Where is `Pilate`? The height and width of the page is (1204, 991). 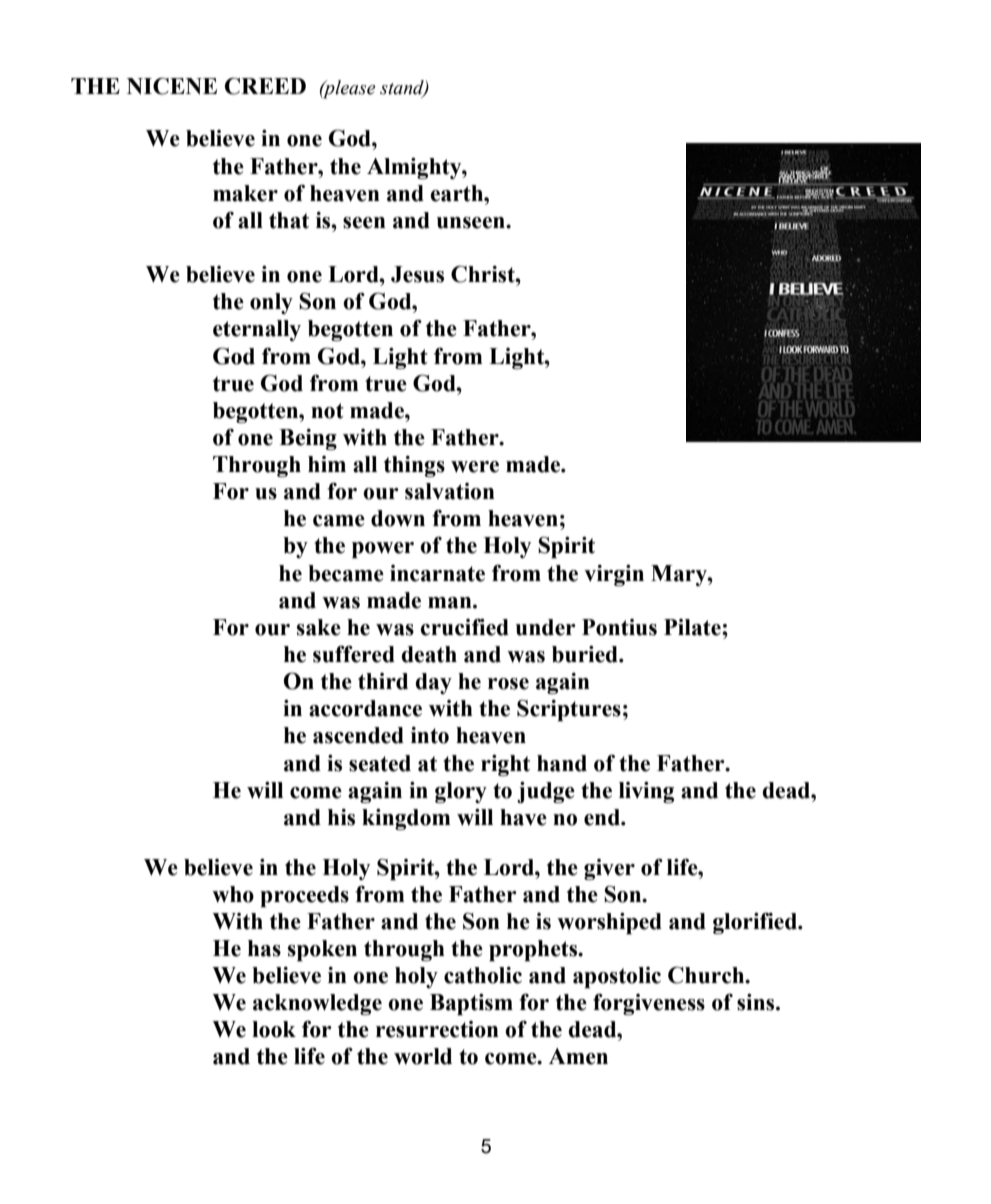 Pilate is located at coordinates (693, 627).
